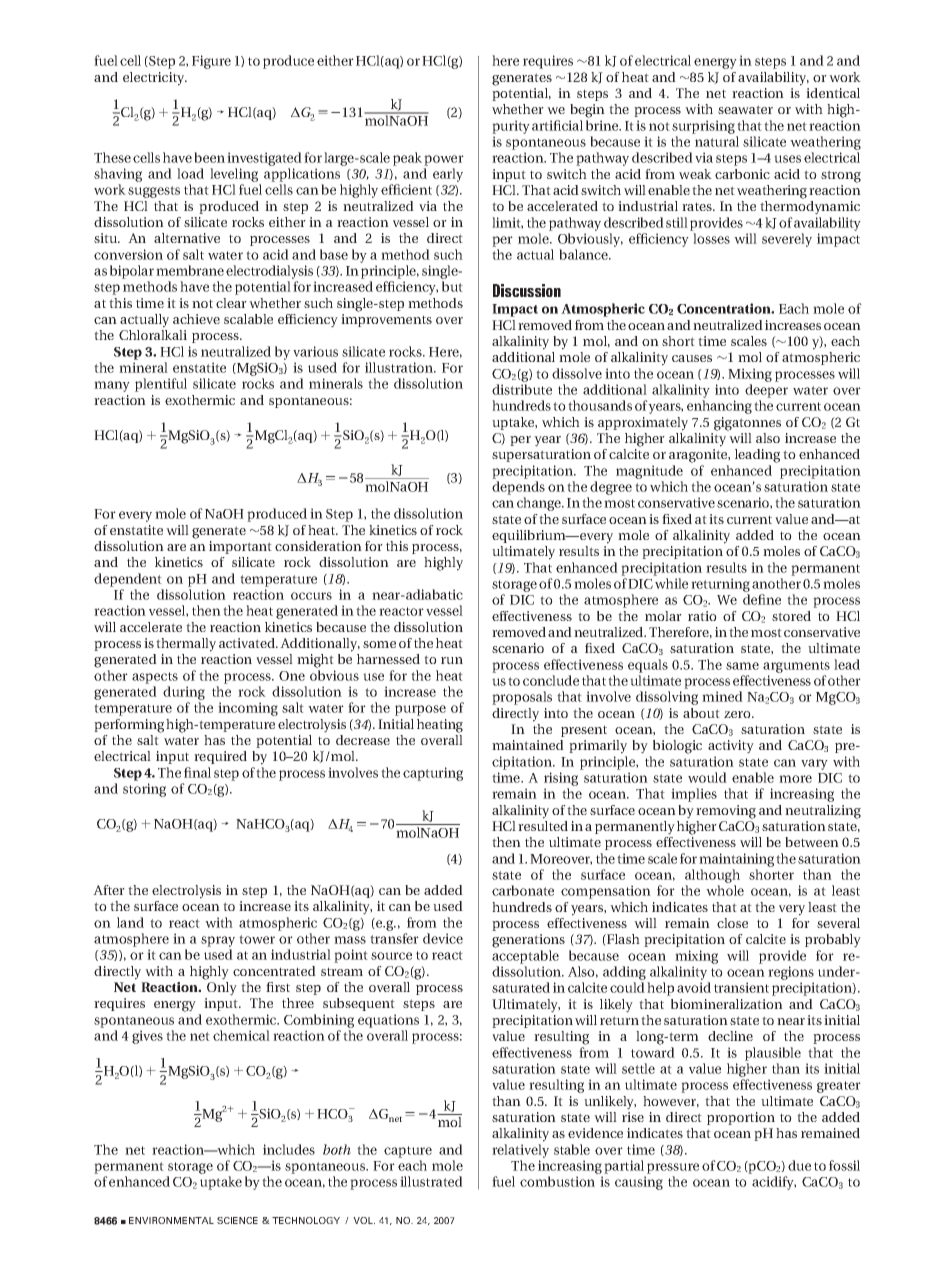 Image resolution: width=952 pixels, height=1266 pixels. I want to click on close, so click(732, 923).
